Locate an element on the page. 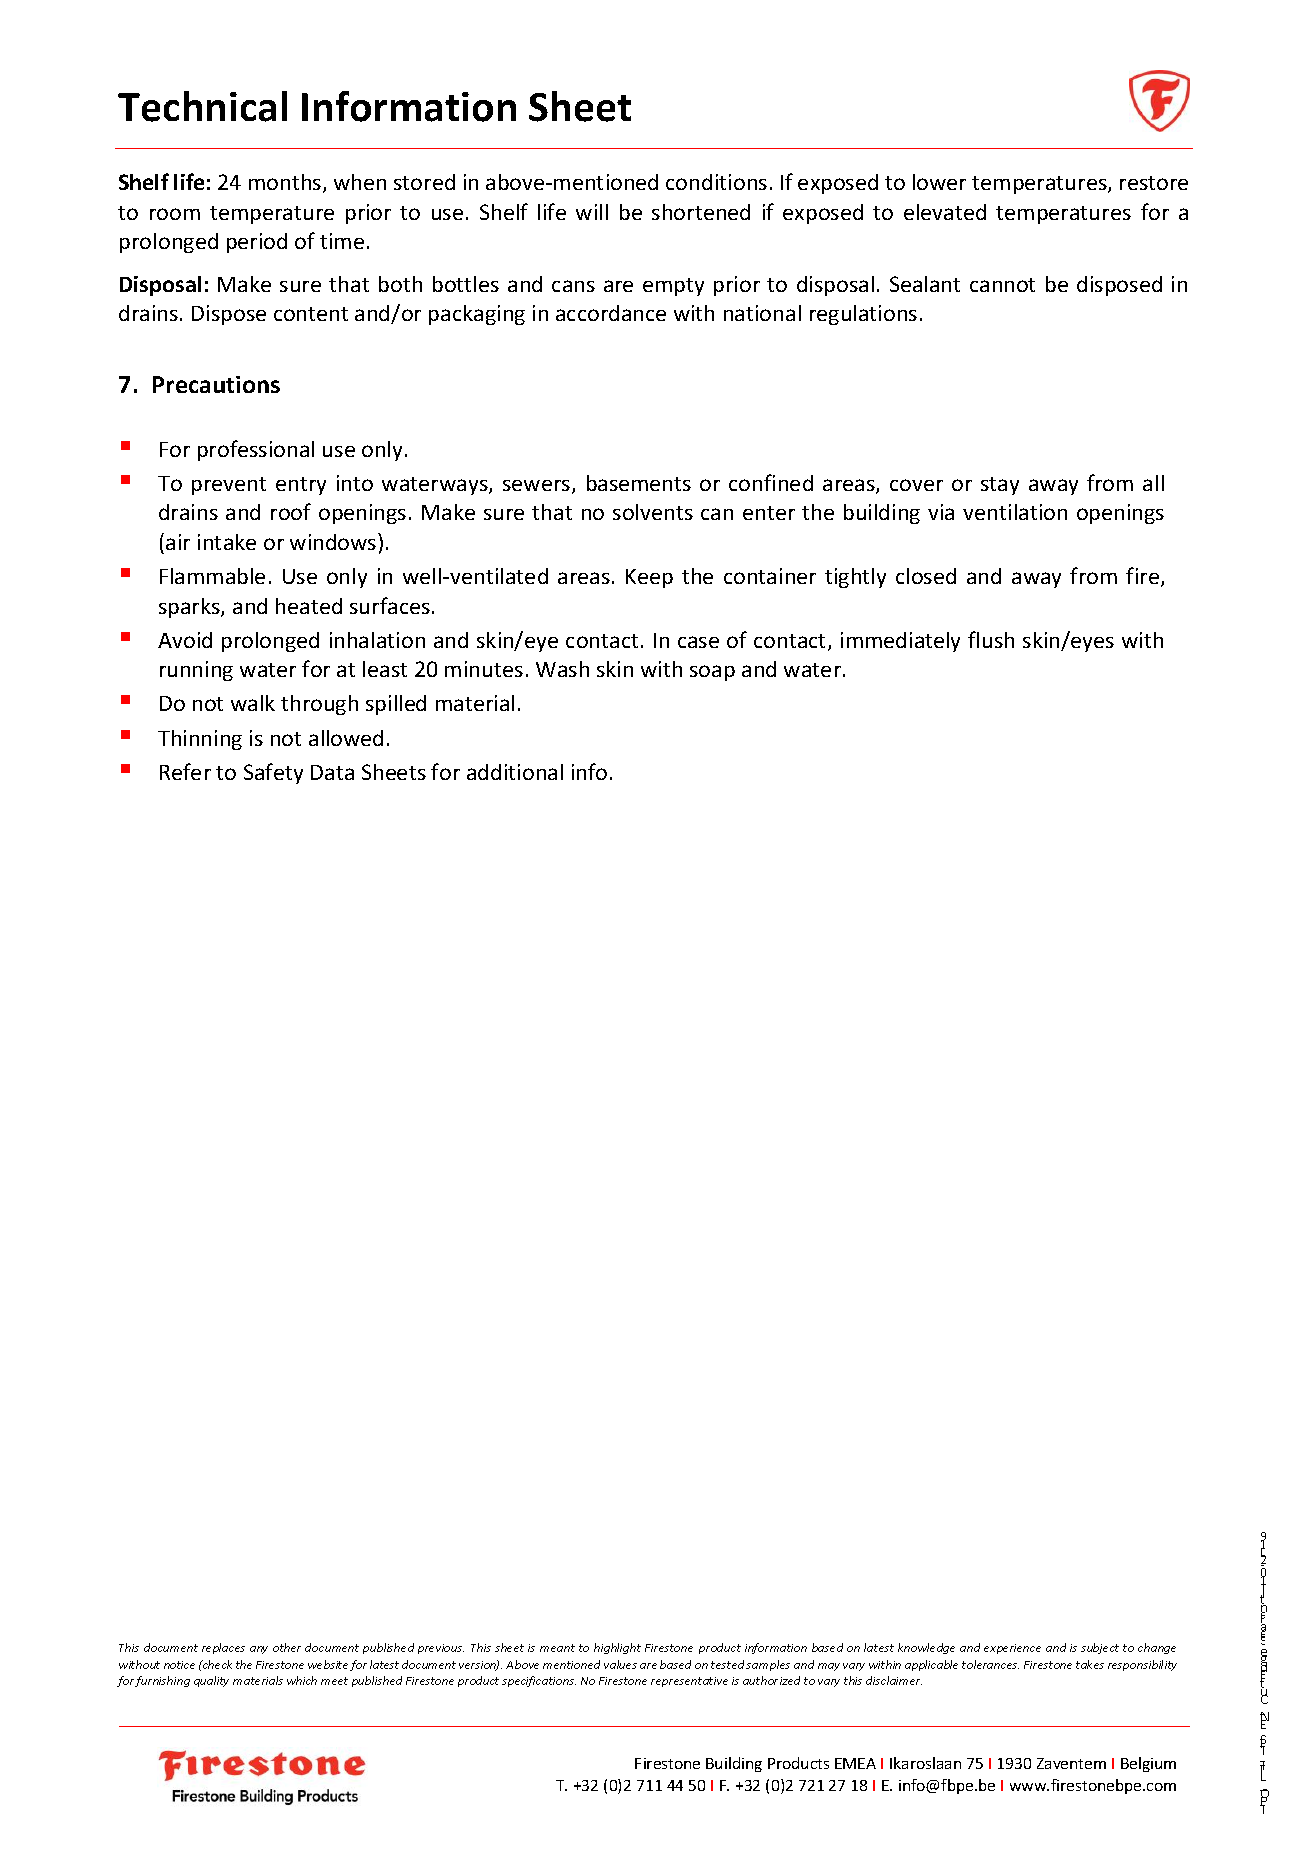 This page has width=1308, height=1849. which is located at coordinates (302, 1680).
